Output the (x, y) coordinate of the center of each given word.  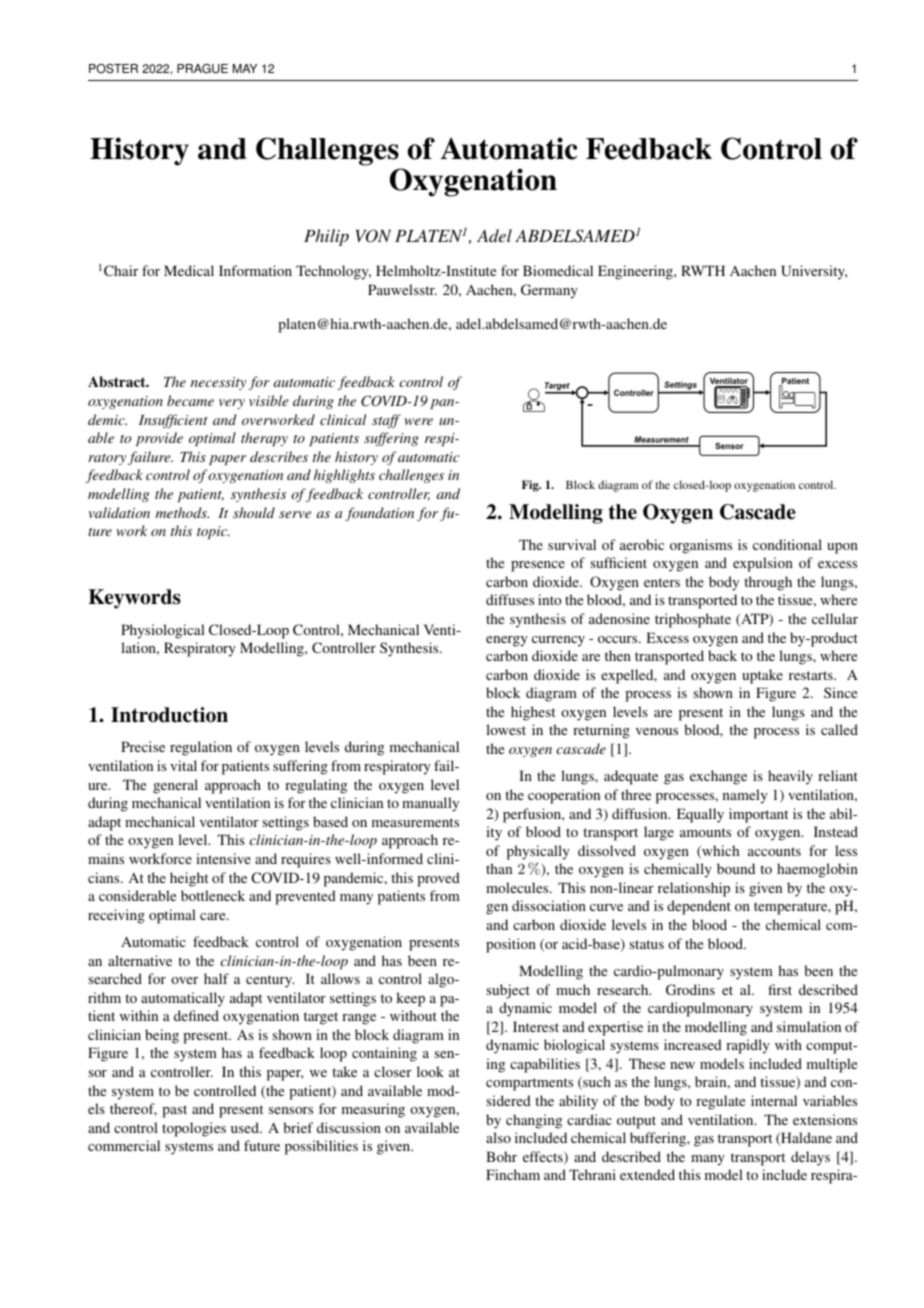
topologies (194, 1129)
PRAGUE (202, 69)
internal (774, 1100)
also (498, 1137)
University (814, 272)
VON (373, 236)
